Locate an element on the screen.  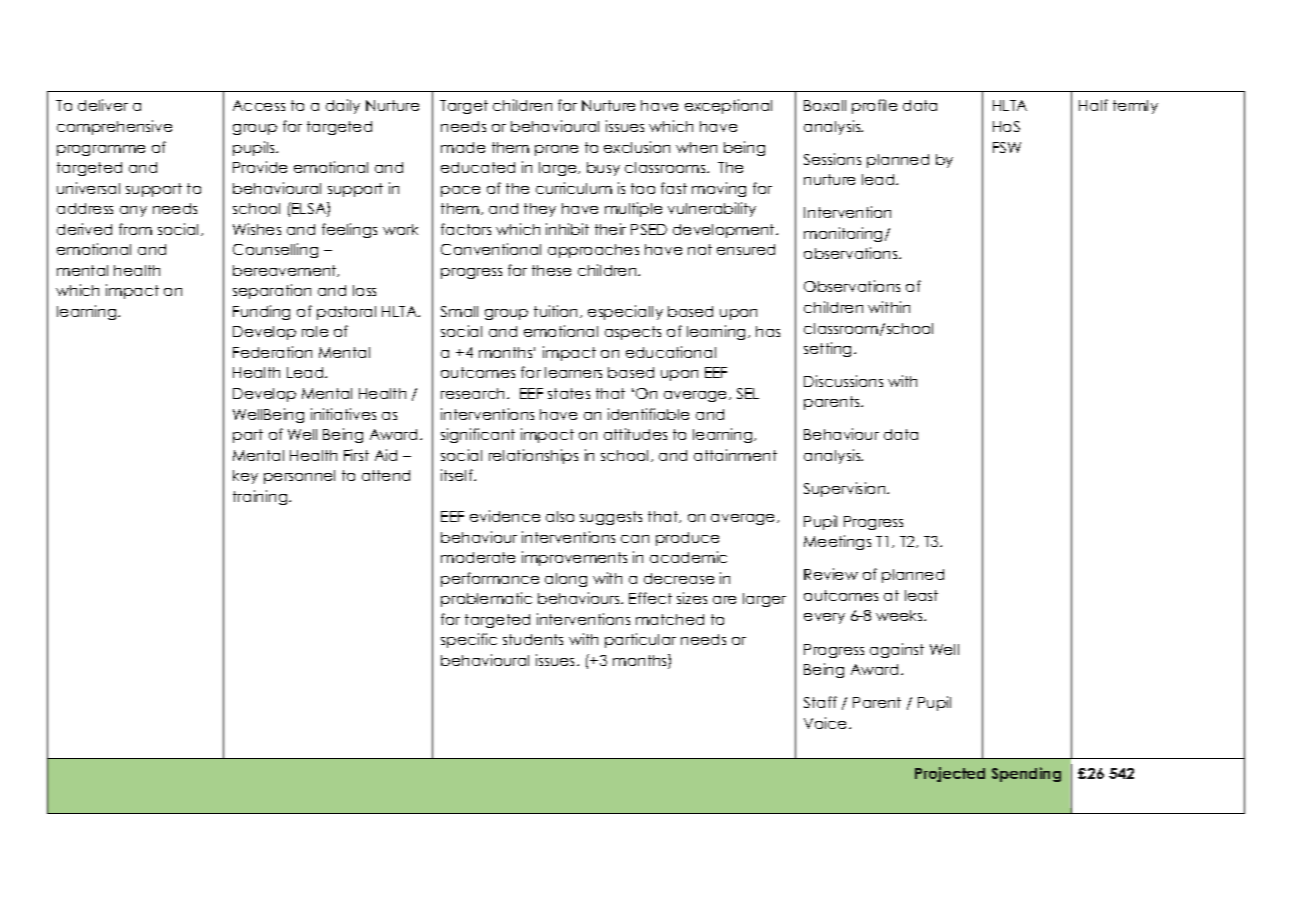
specific is located at coordinates (469, 640).
